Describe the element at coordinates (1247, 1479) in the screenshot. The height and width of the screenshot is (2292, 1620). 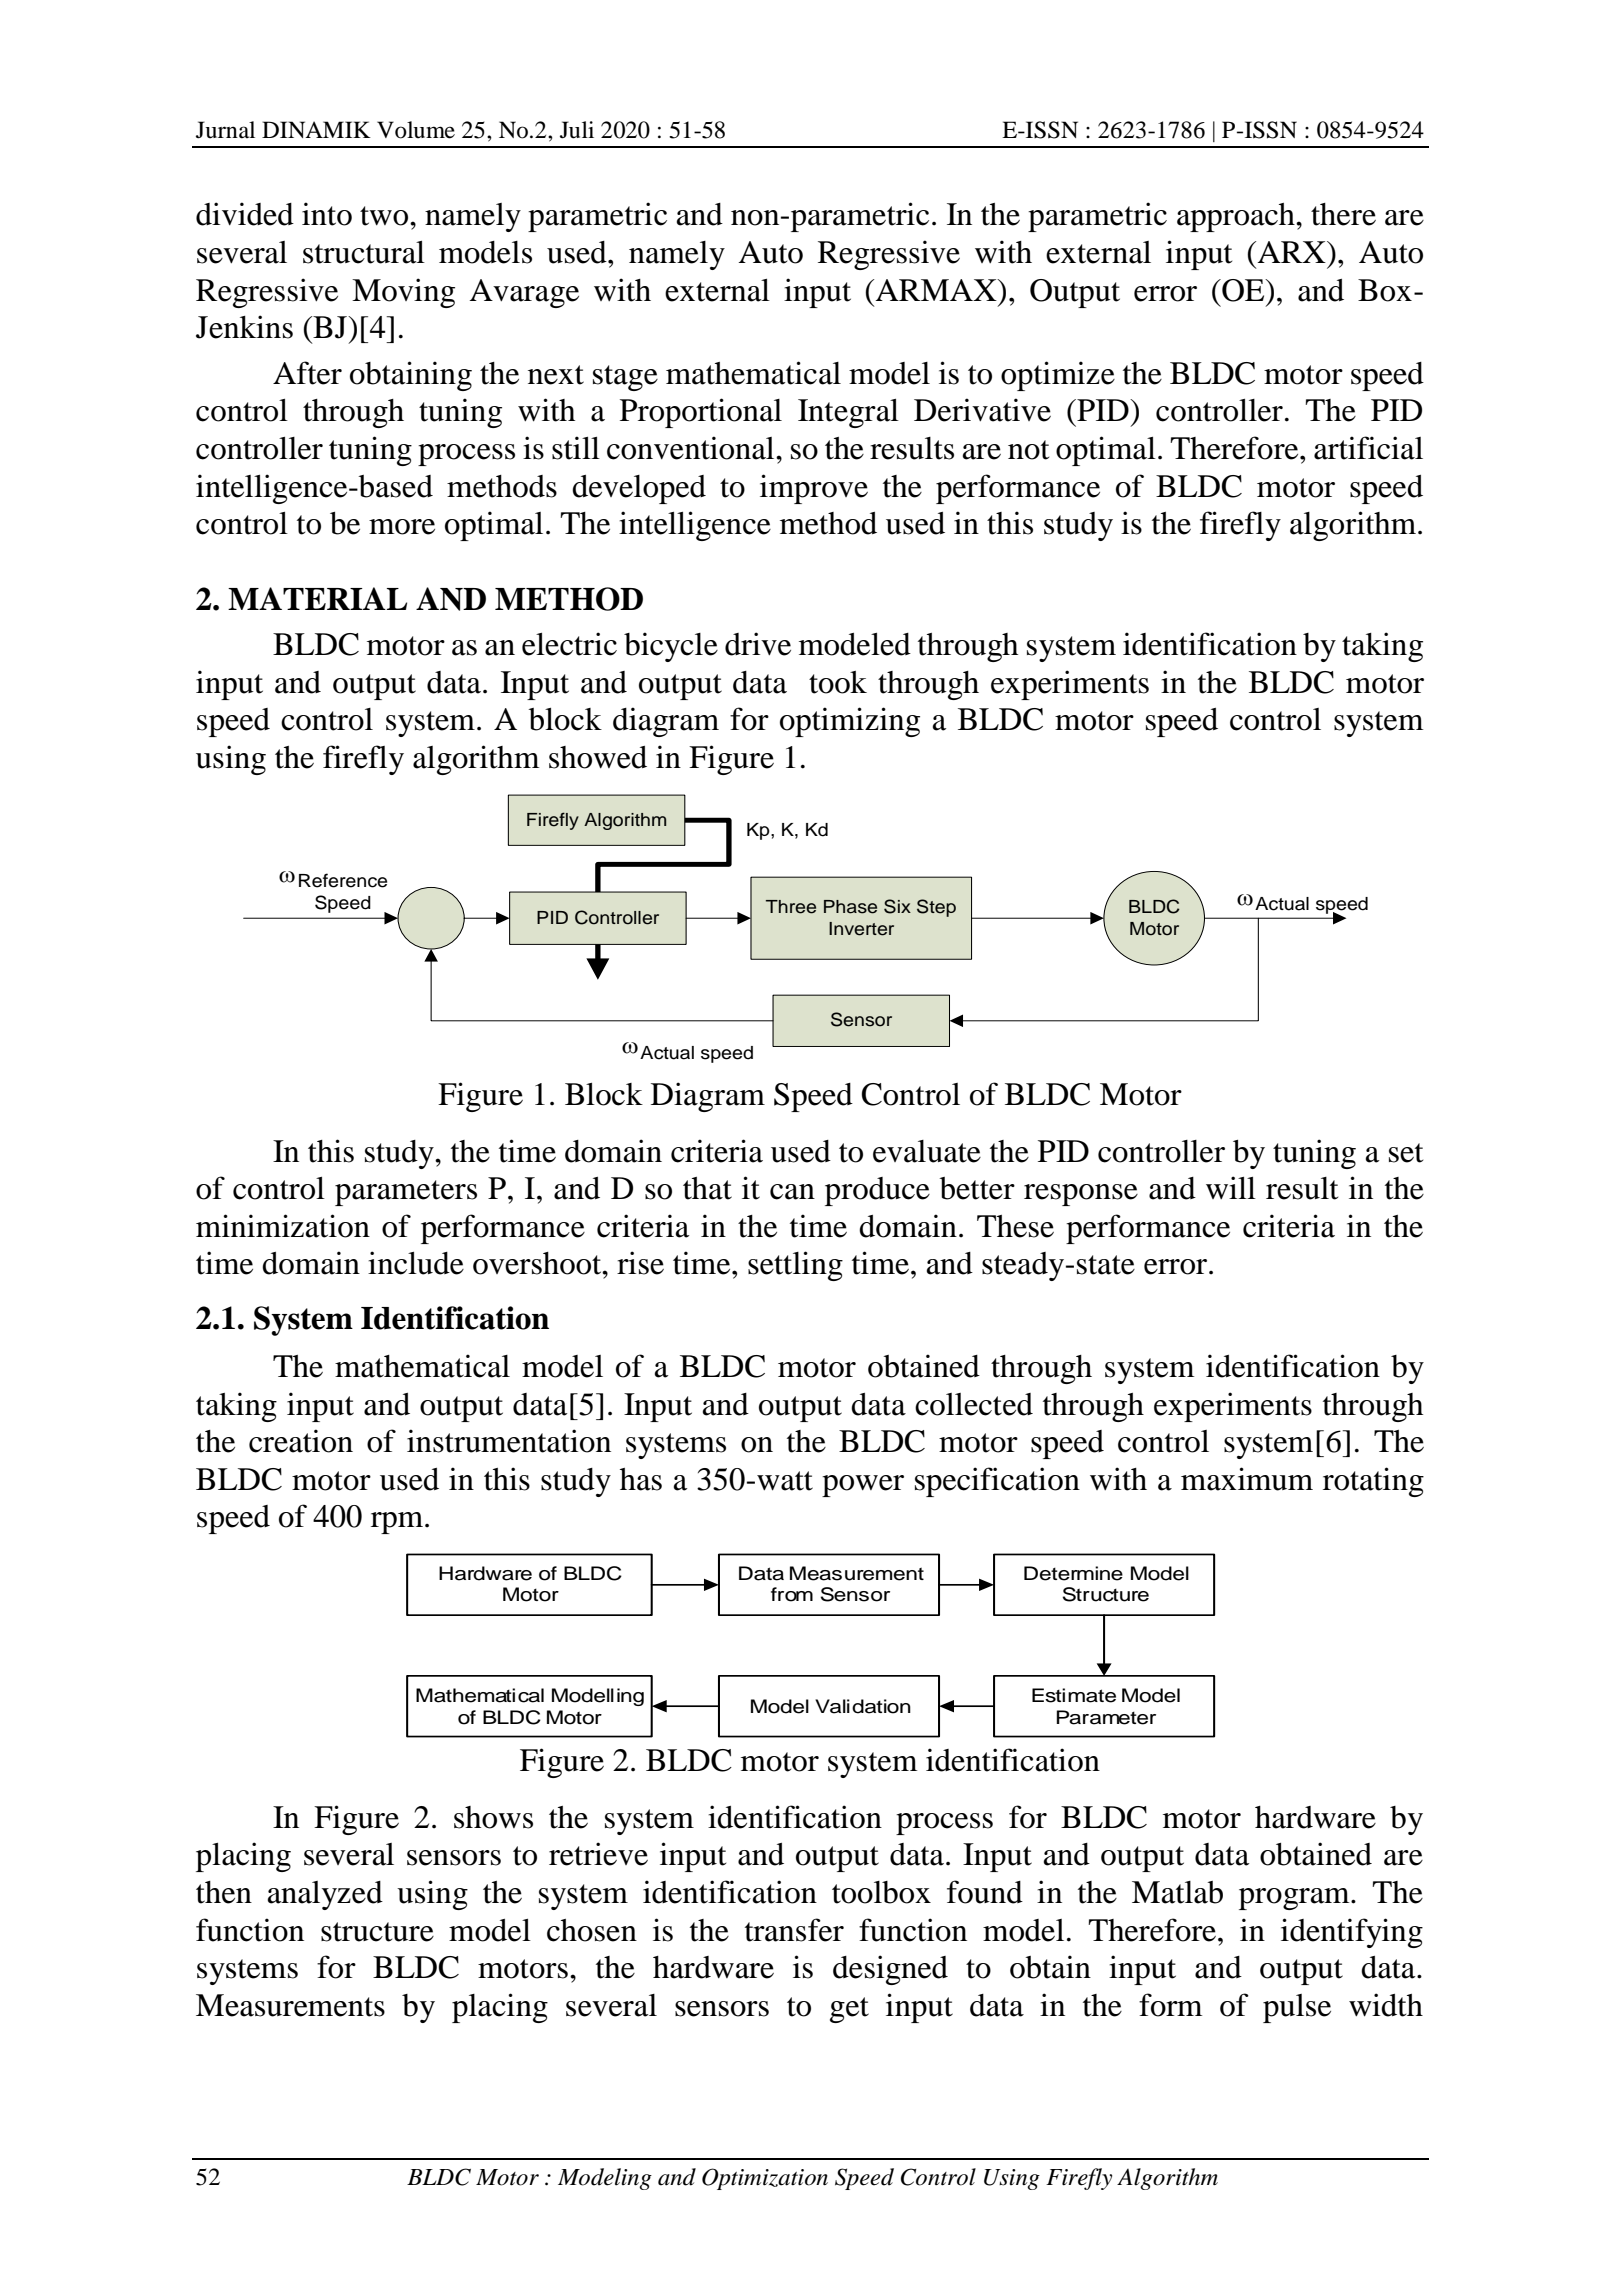
I see `maximum` at that location.
